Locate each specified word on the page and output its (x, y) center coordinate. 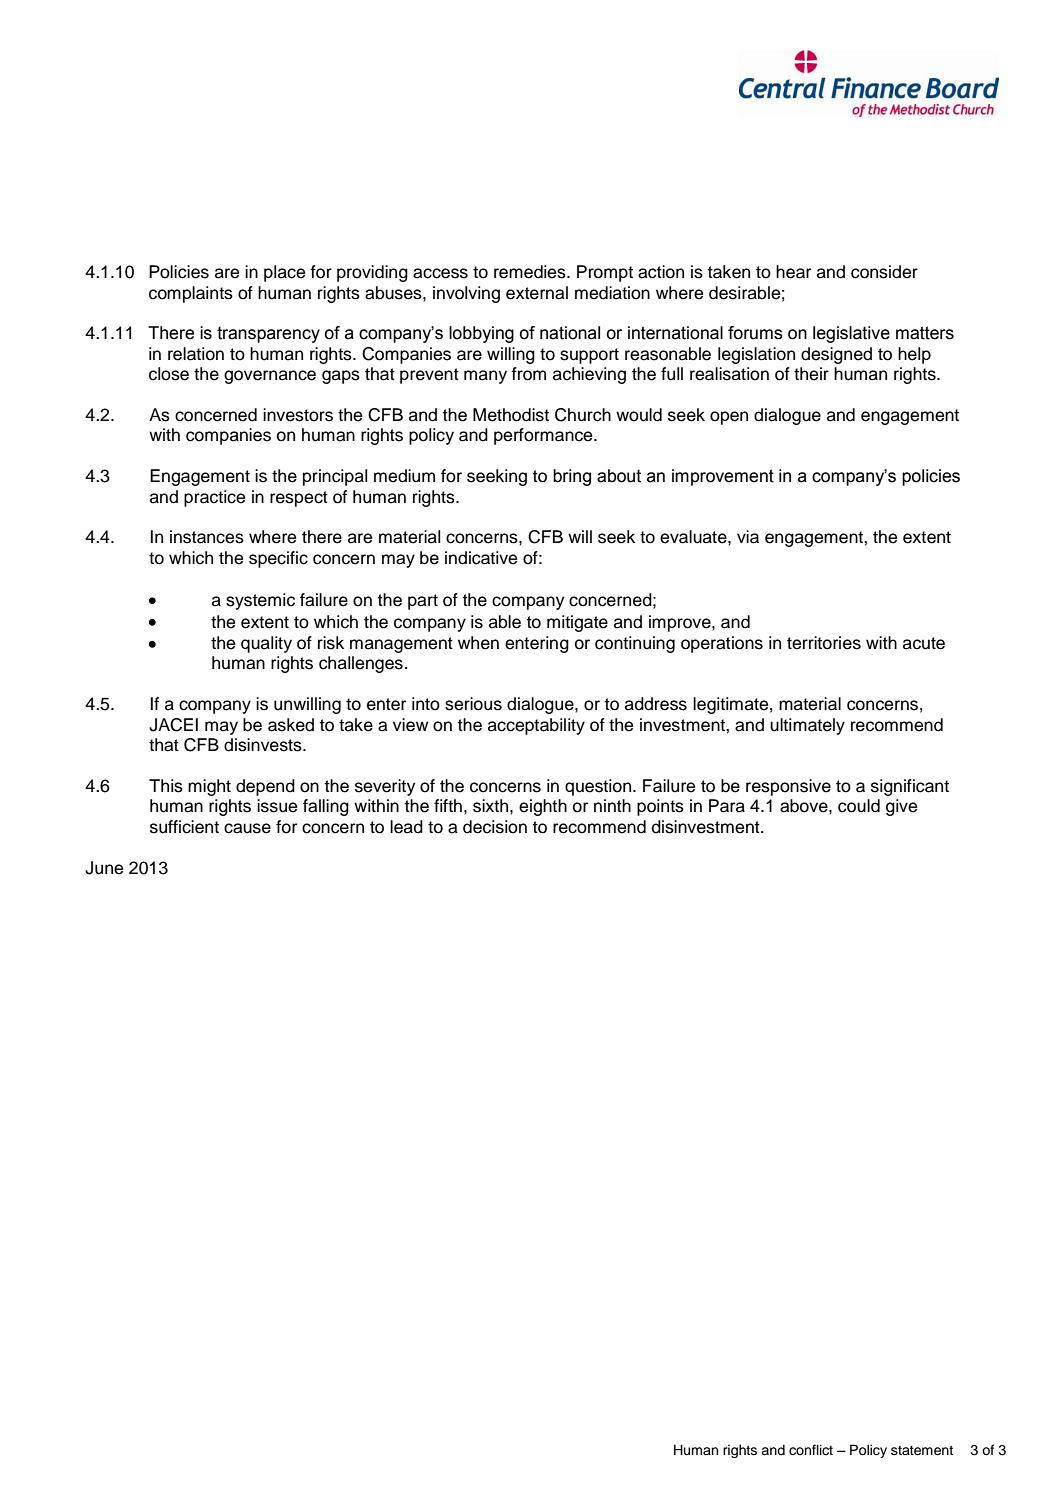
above (805, 806)
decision (495, 827)
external (537, 293)
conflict (811, 1450)
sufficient (184, 827)
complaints (191, 294)
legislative (851, 334)
